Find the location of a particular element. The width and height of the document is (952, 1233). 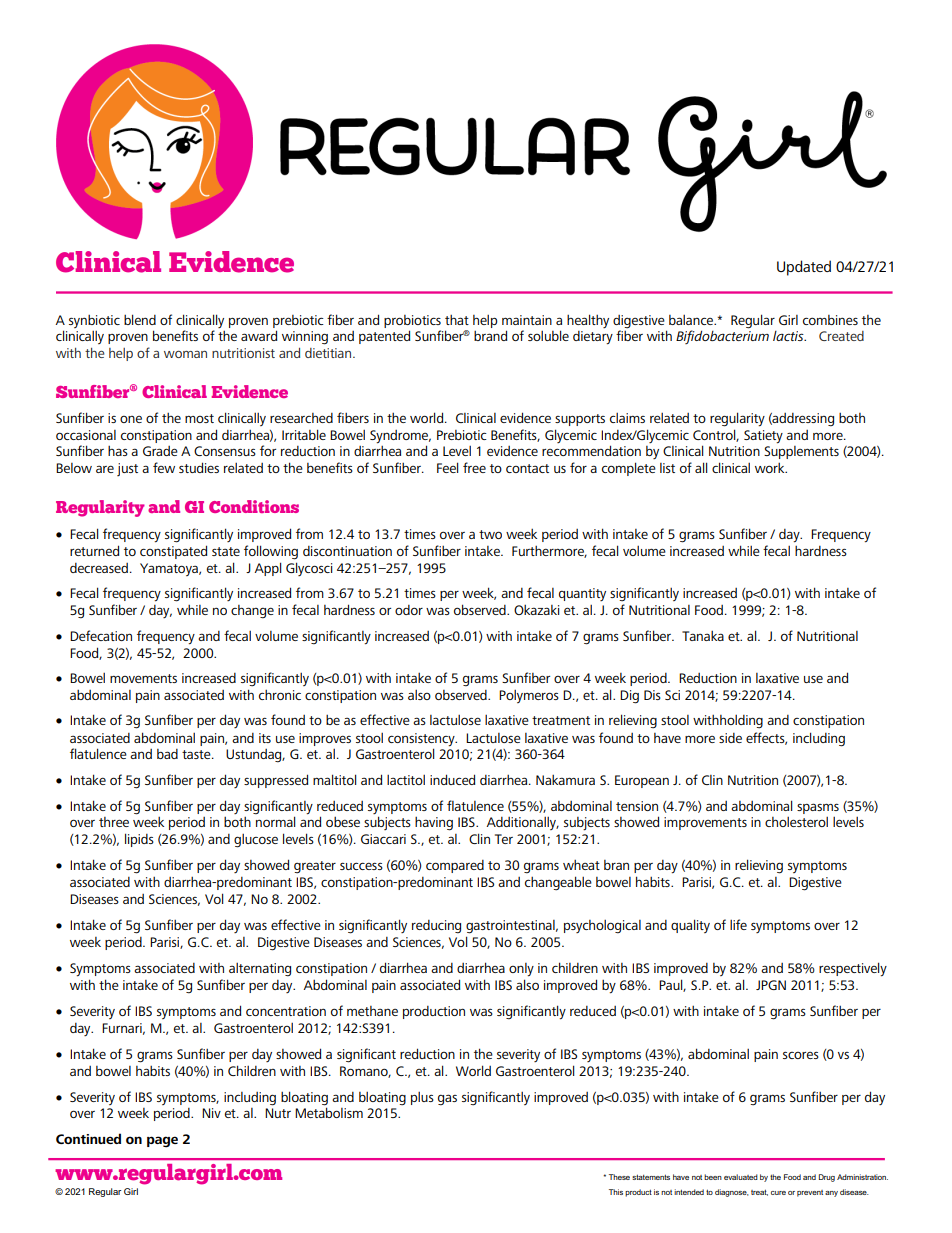

blend is located at coordinates (140, 319).
